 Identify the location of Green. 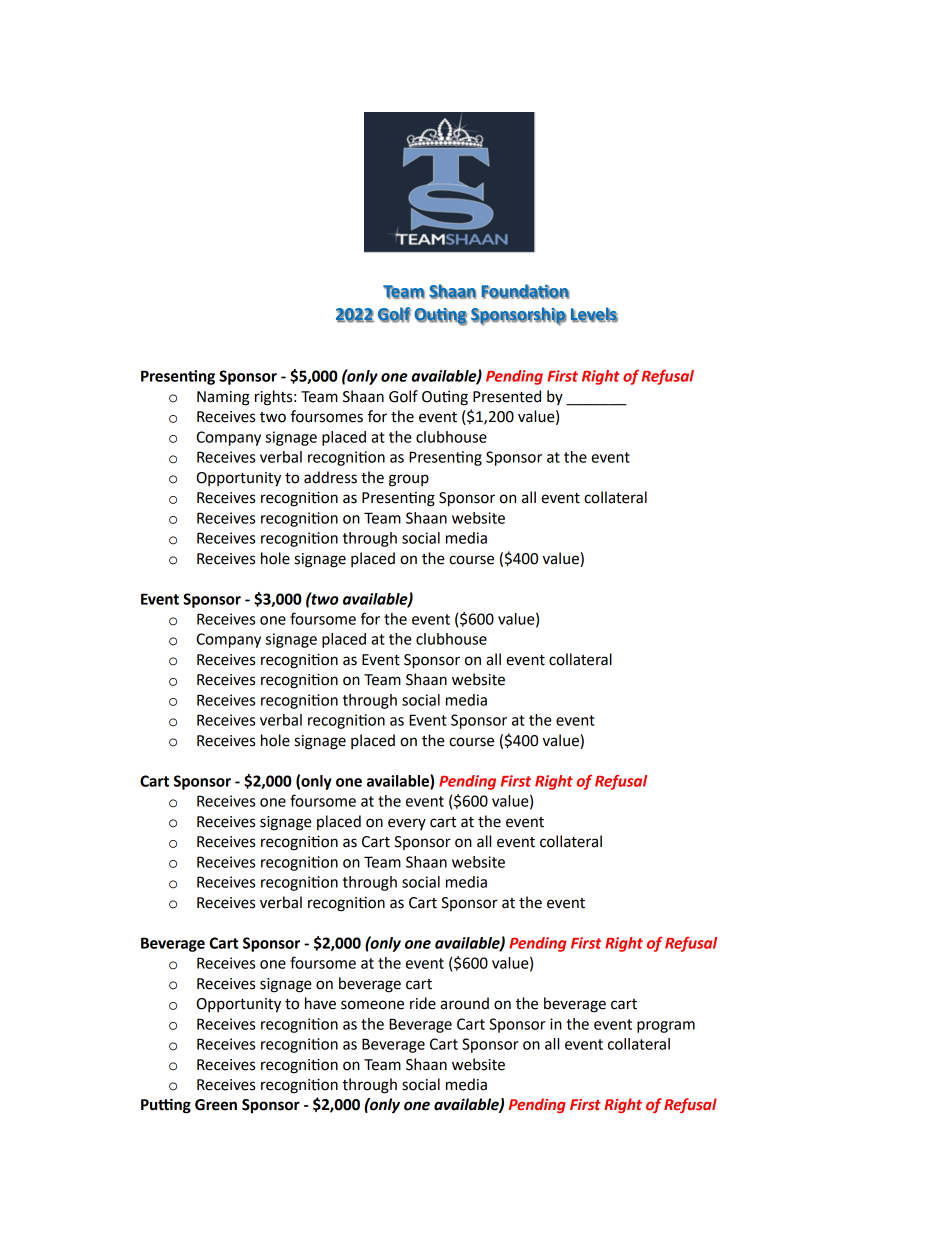
(216, 1105).
